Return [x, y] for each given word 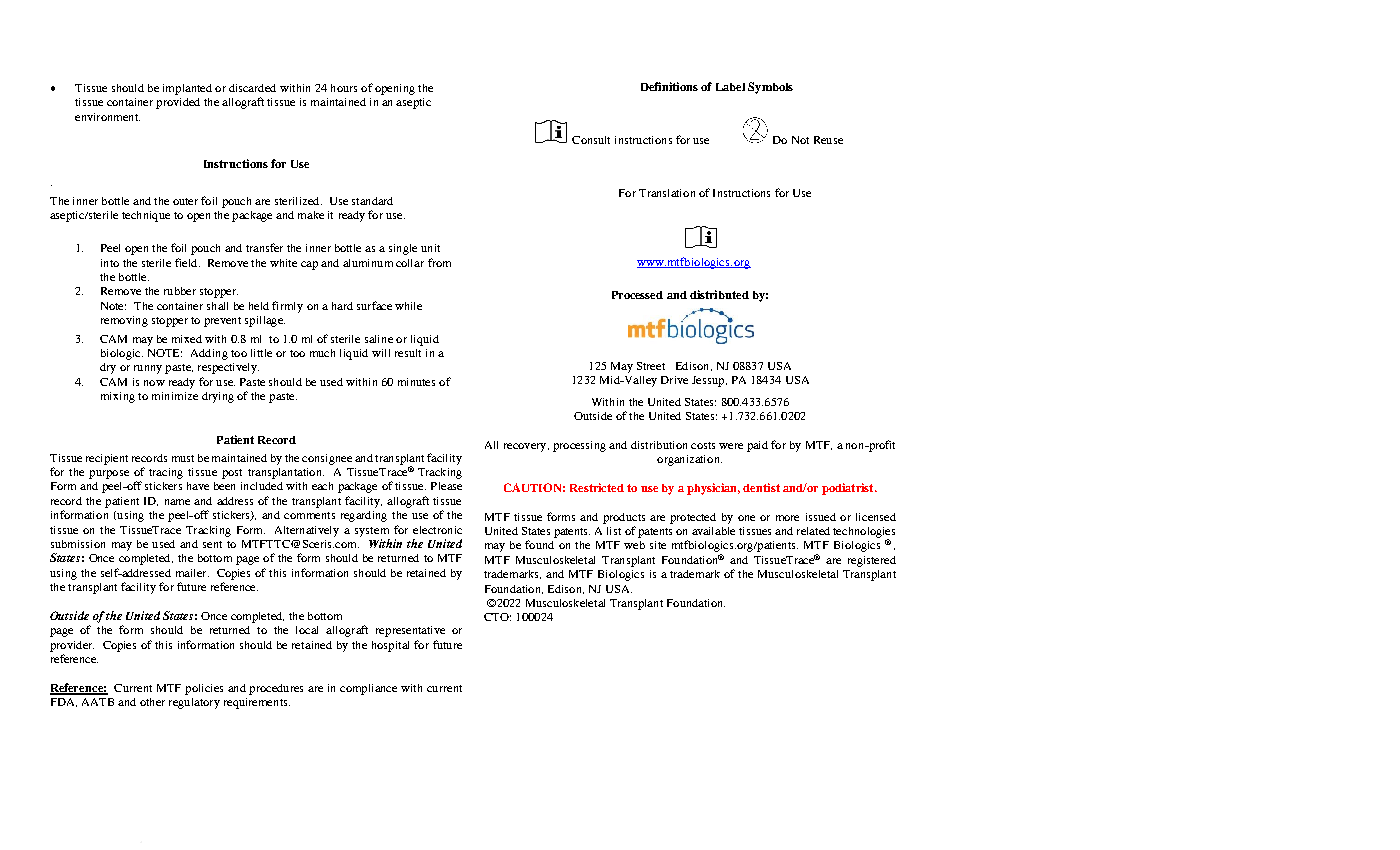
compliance [368, 689]
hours [344, 88]
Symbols [770, 88]
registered [872, 561]
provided [178, 103]
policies [204, 689]
